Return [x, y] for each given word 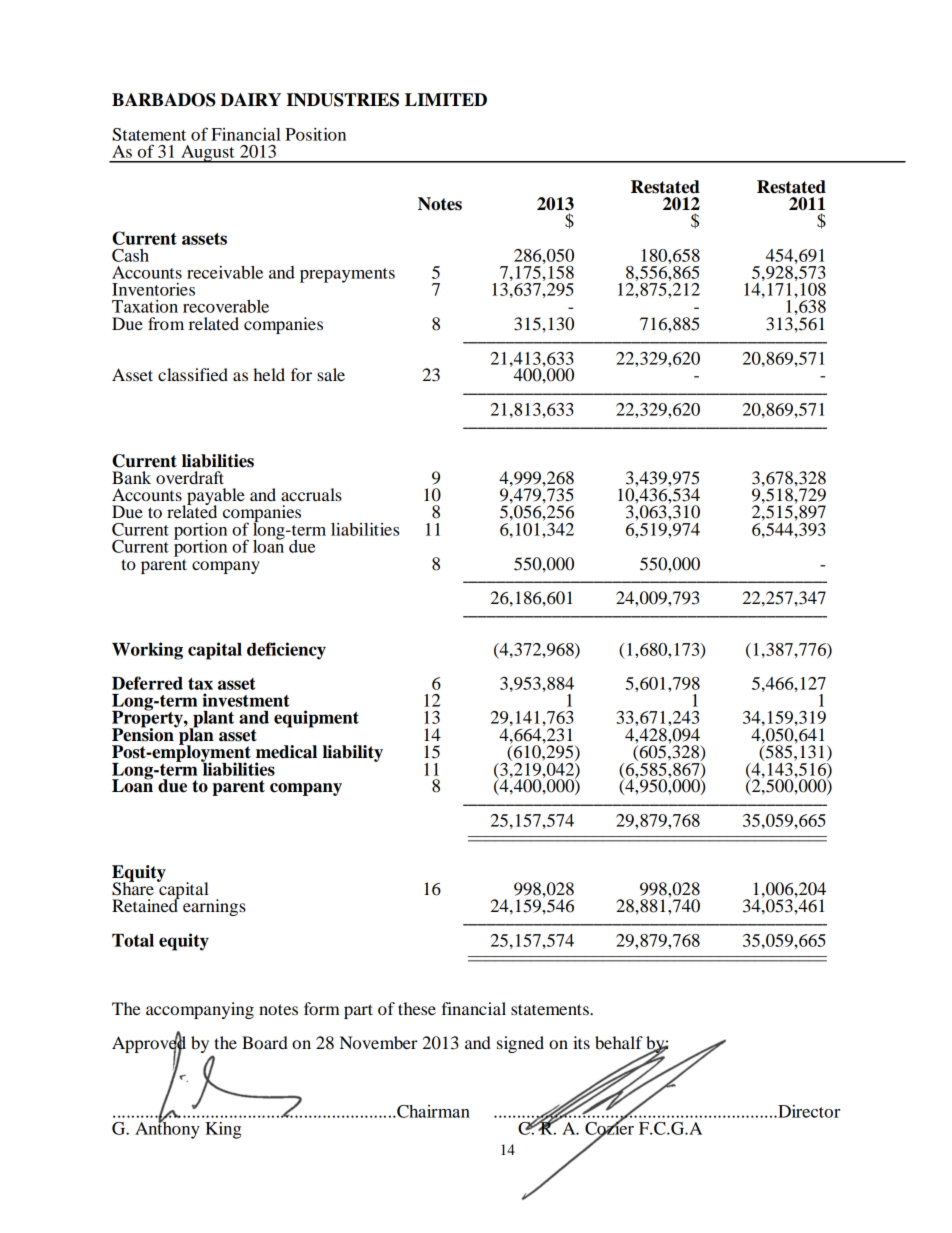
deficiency [286, 651]
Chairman [432, 1111]
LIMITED [446, 99]
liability [353, 753]
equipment [316, 719]
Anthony [167, 1129]
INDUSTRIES [342, 100]
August [208, 154]
